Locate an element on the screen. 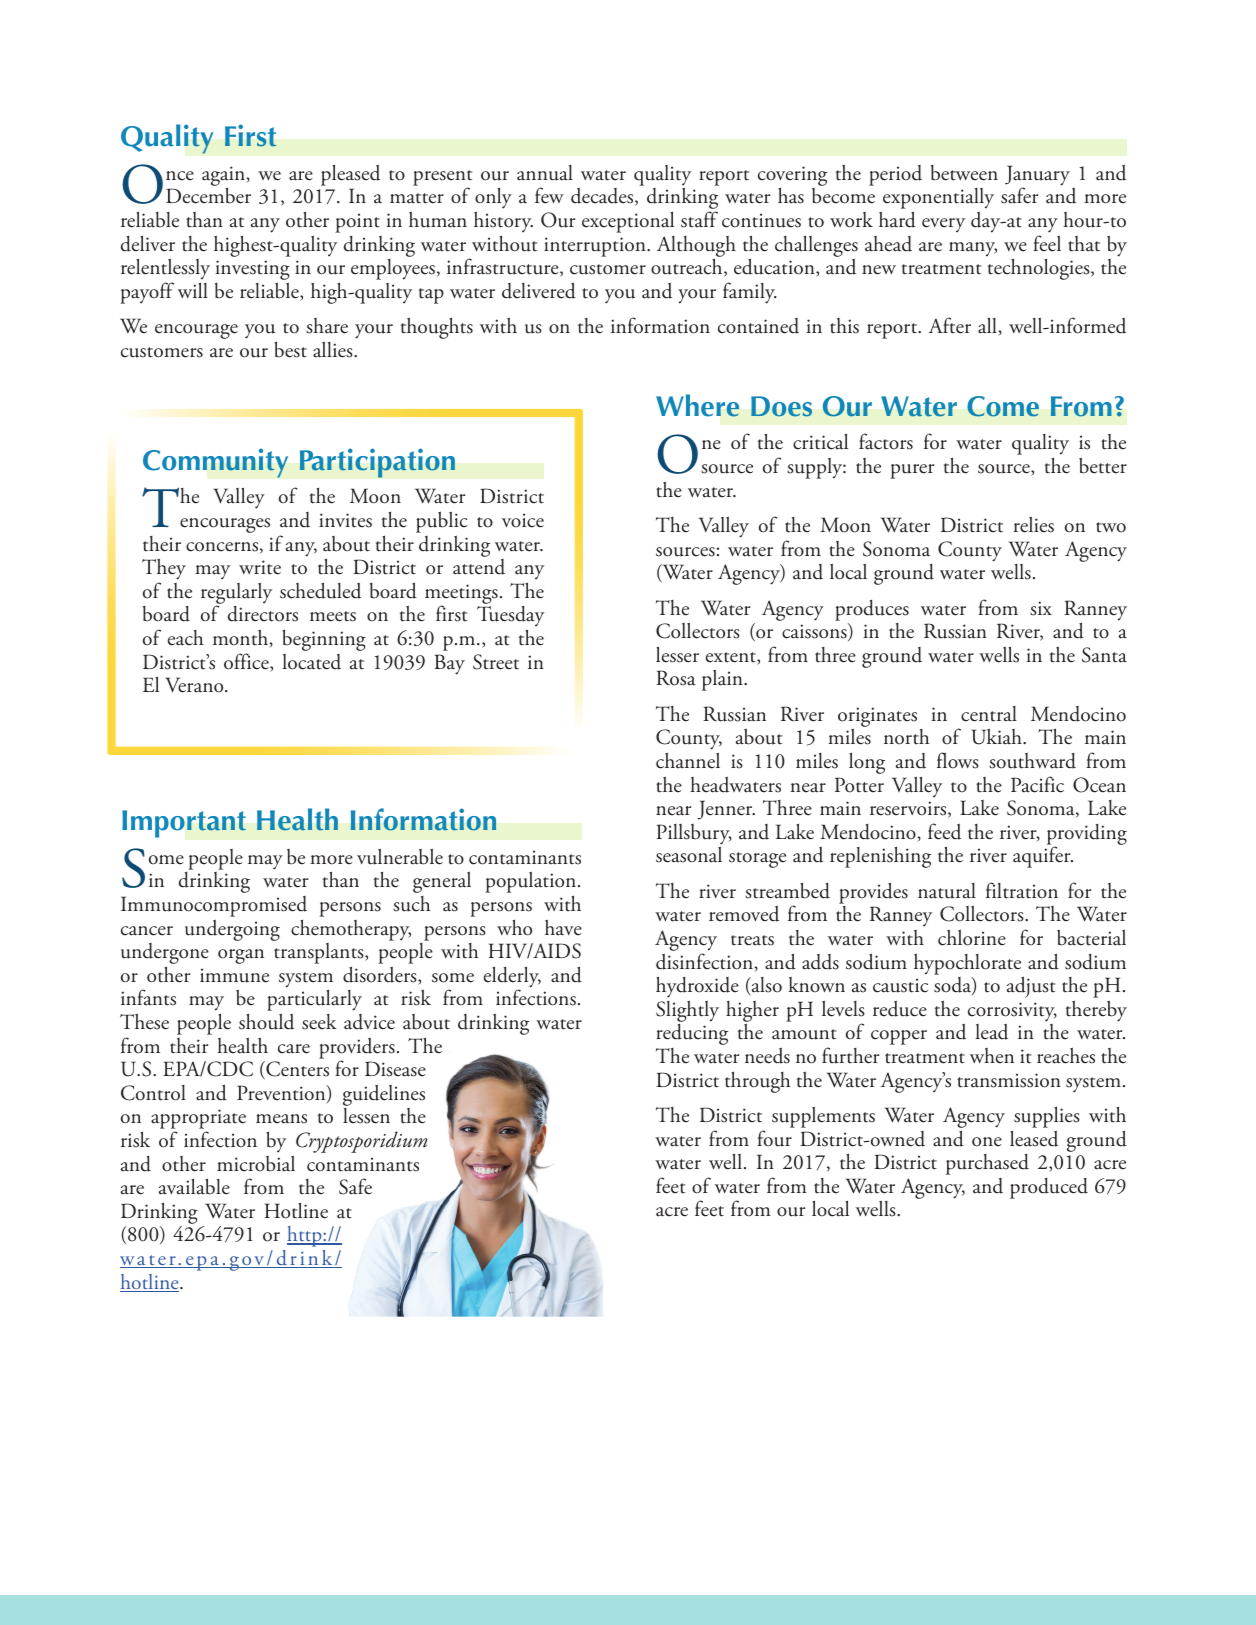 The height and width of the screenshot is (1625, 1256). Important is located at coordinates (184, 824).
